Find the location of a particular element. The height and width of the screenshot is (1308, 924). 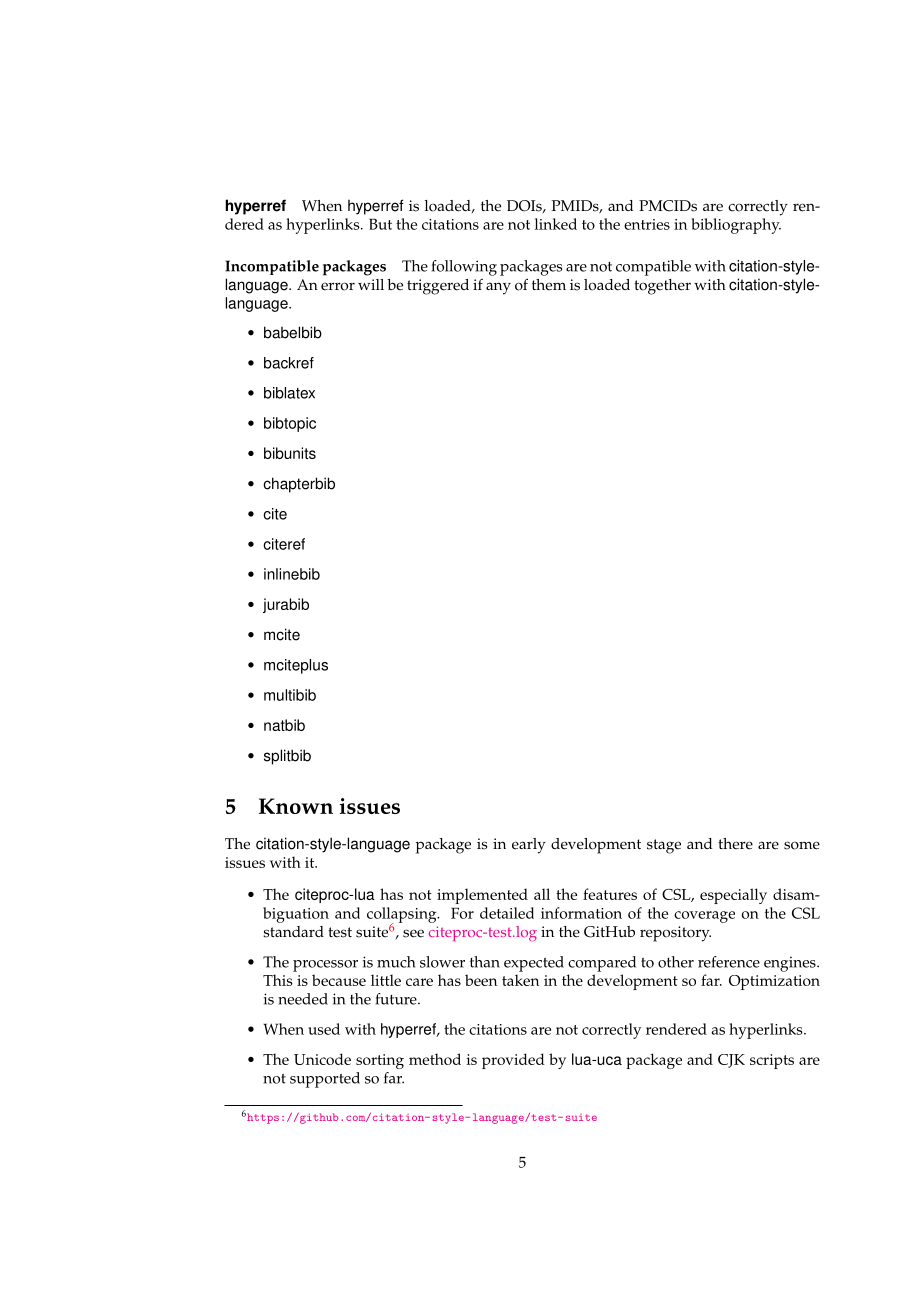

error is located at coordinates (338, 286).
